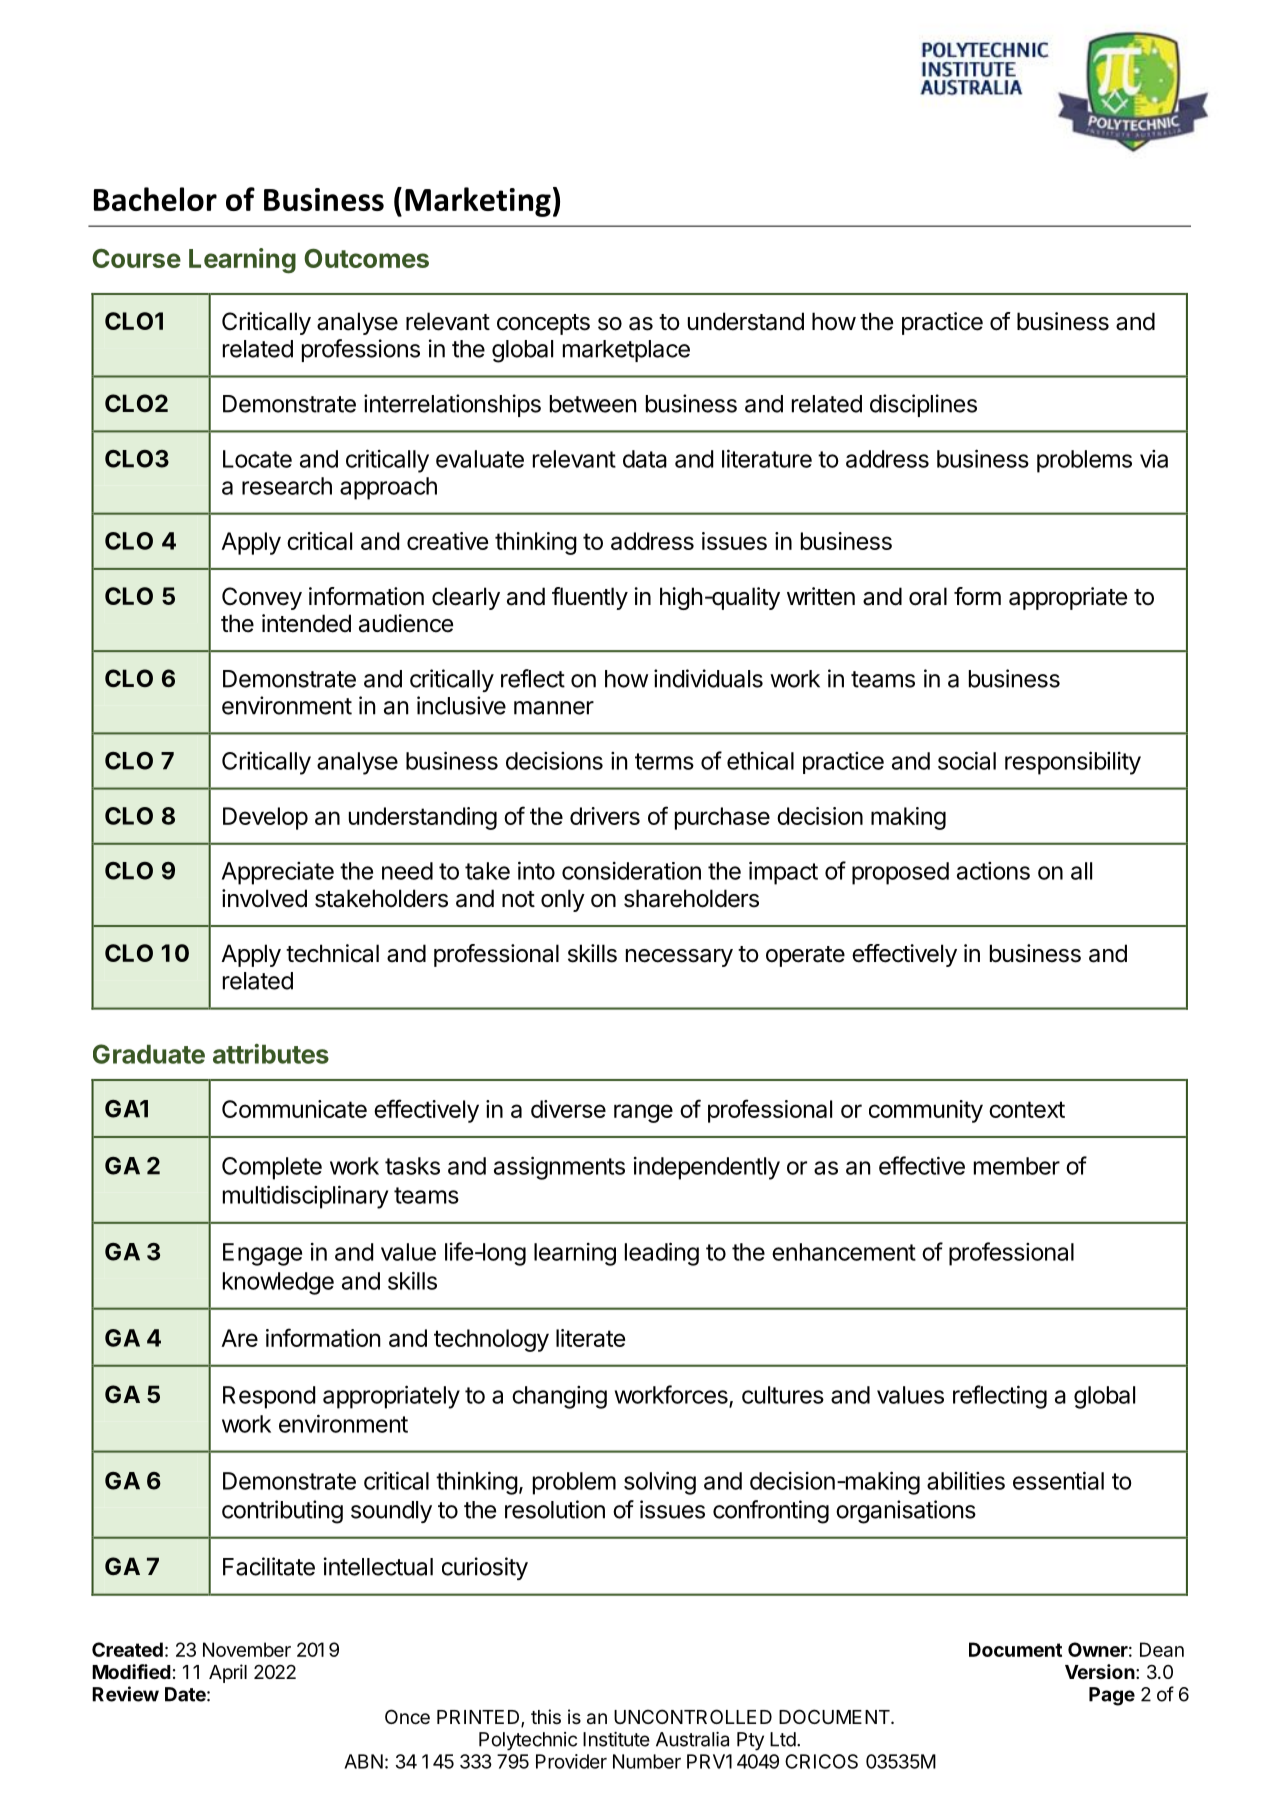 This screenshot has width=1279, height=1809. Describe the element at coordinates (679, 958) in the screenshot. I see `necessary` at that location.
